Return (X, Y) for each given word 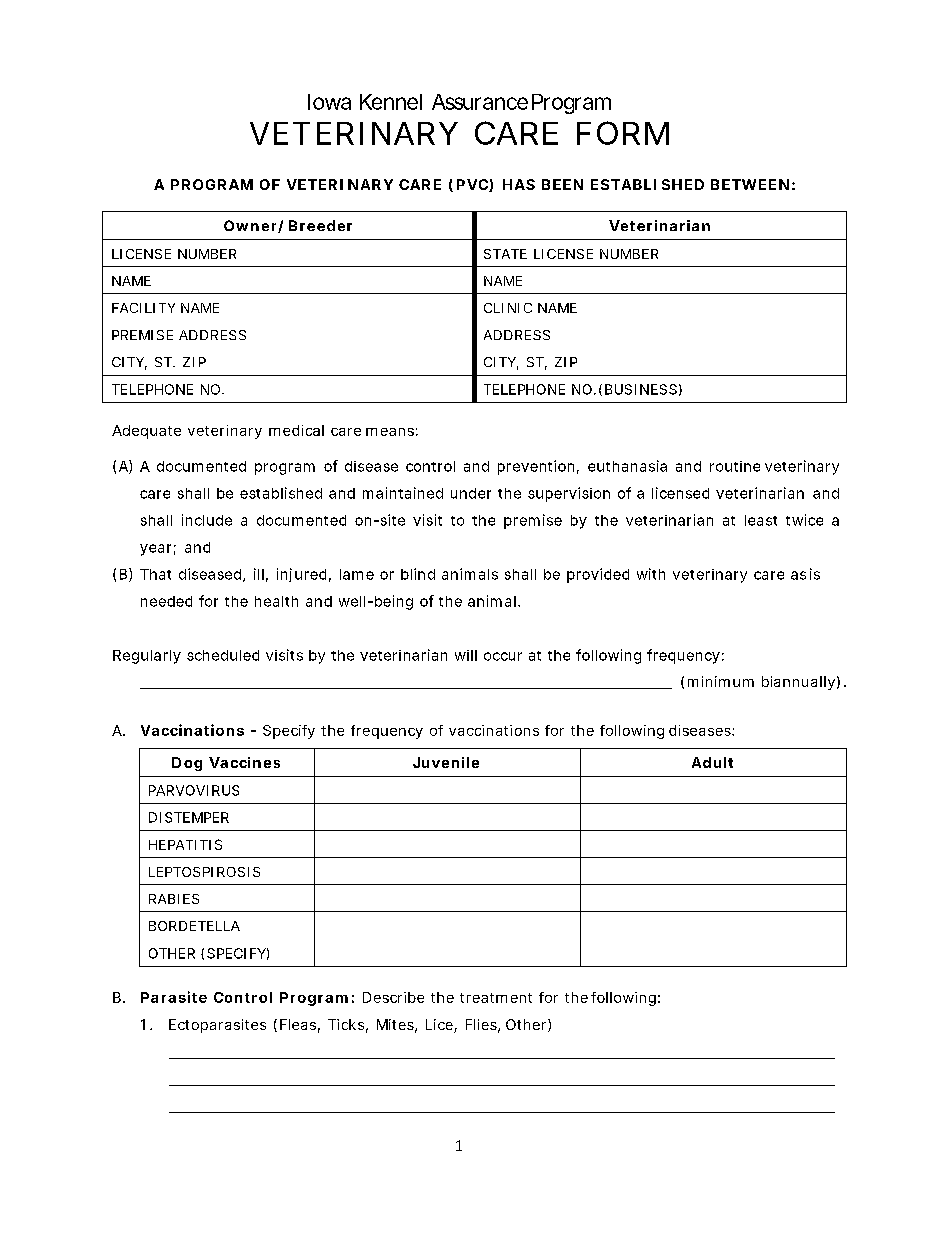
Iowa (329, 102)
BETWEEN (750, 184)
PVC (473, 185)
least (761, 520)
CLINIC (508, 308)
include (207, 520)
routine (735, 466)
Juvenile (446, 762)
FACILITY (143, 308)
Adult (712, 762)
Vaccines (244, 762)
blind (418, 574)
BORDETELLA (194, 926)
